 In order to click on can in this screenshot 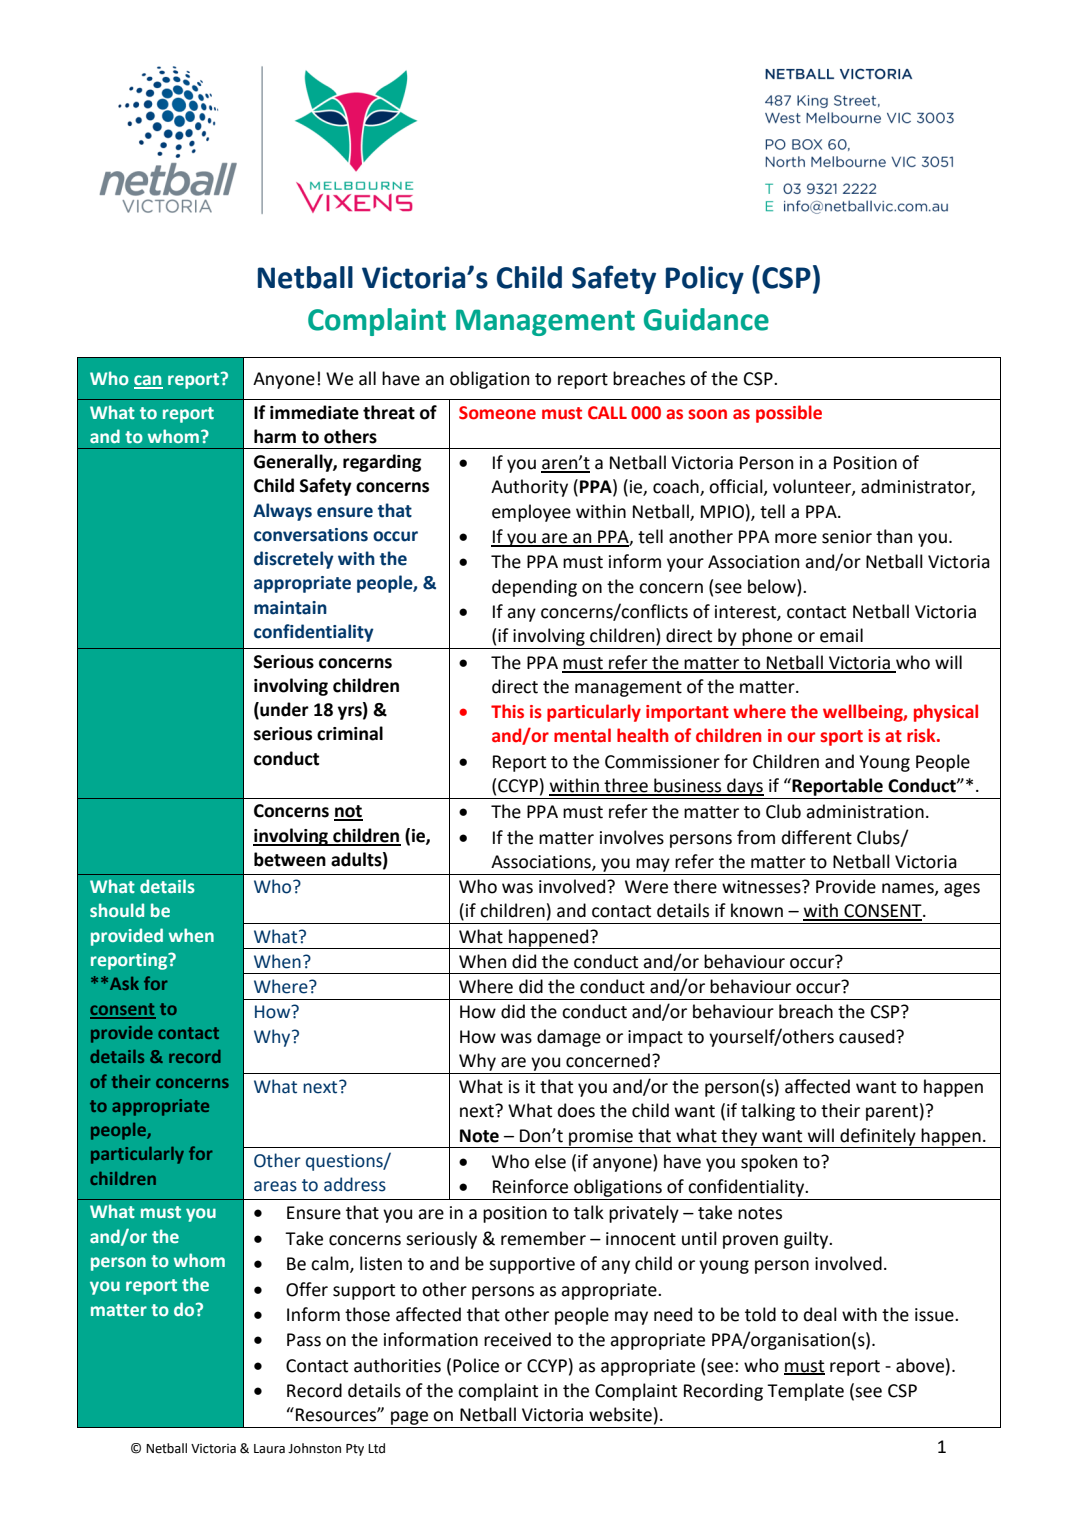, I will do `click(148, 381)`.
